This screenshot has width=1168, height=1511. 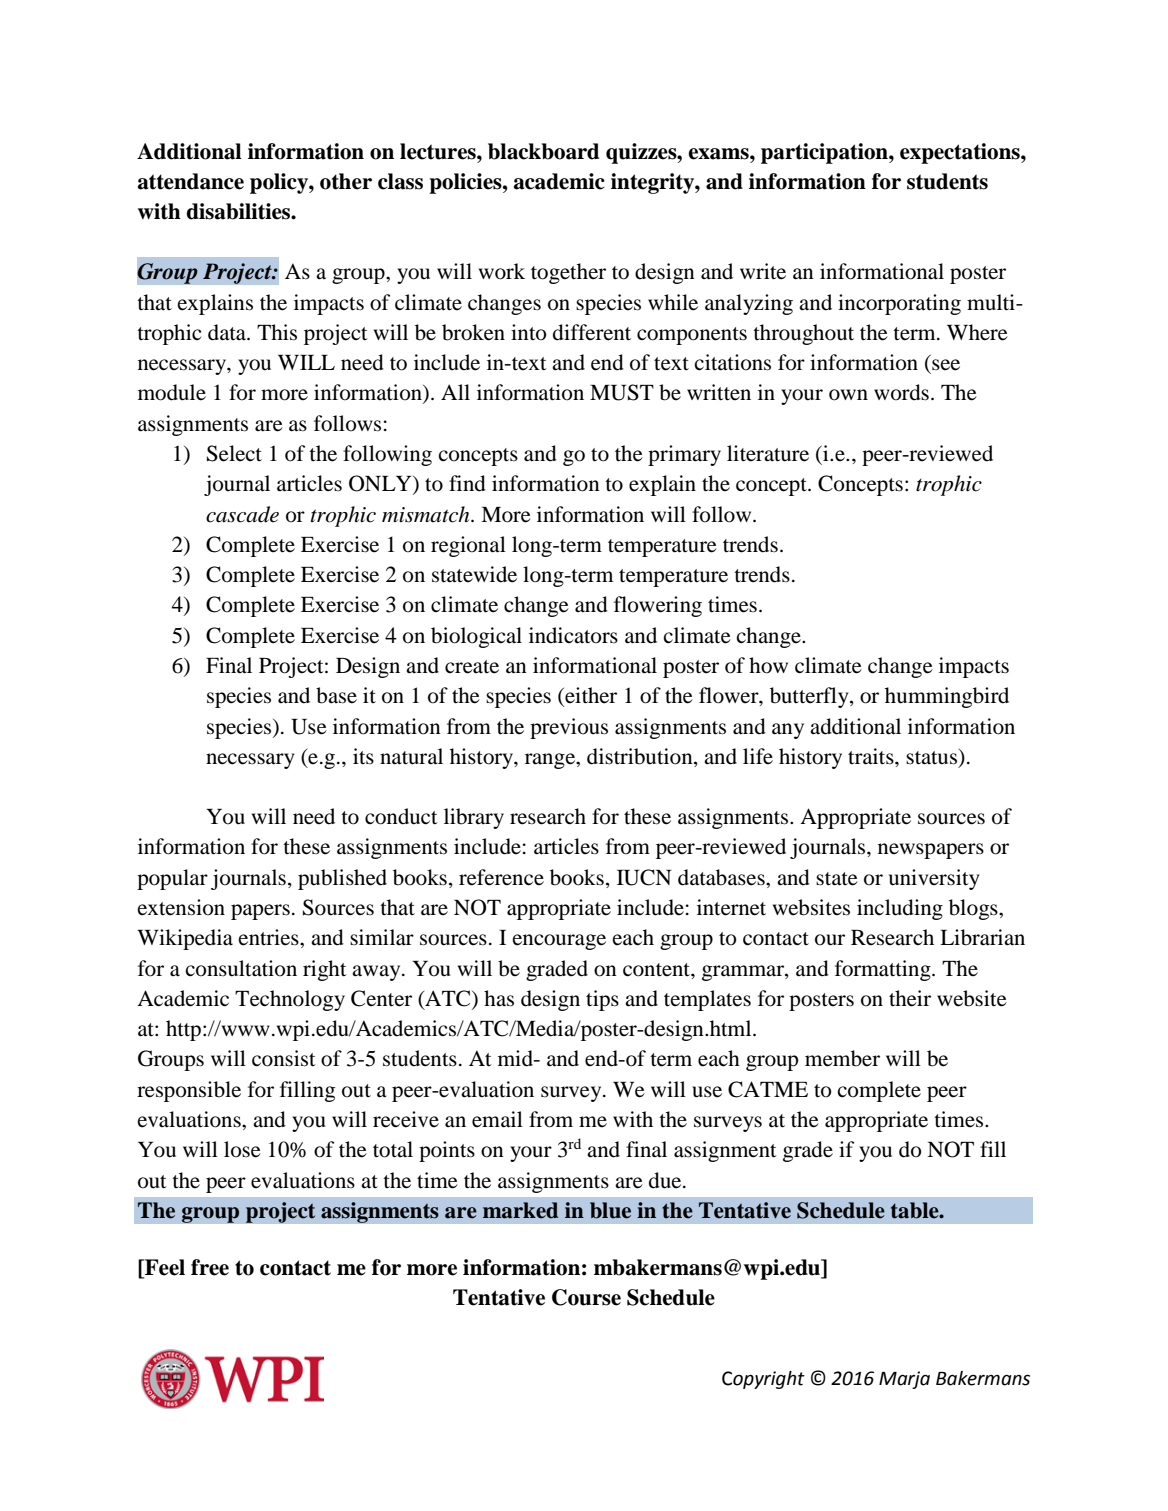 What do you see at coordinates (210, 1267) in the screenshot?
I see `free` at bounding box center [210, 1267].
